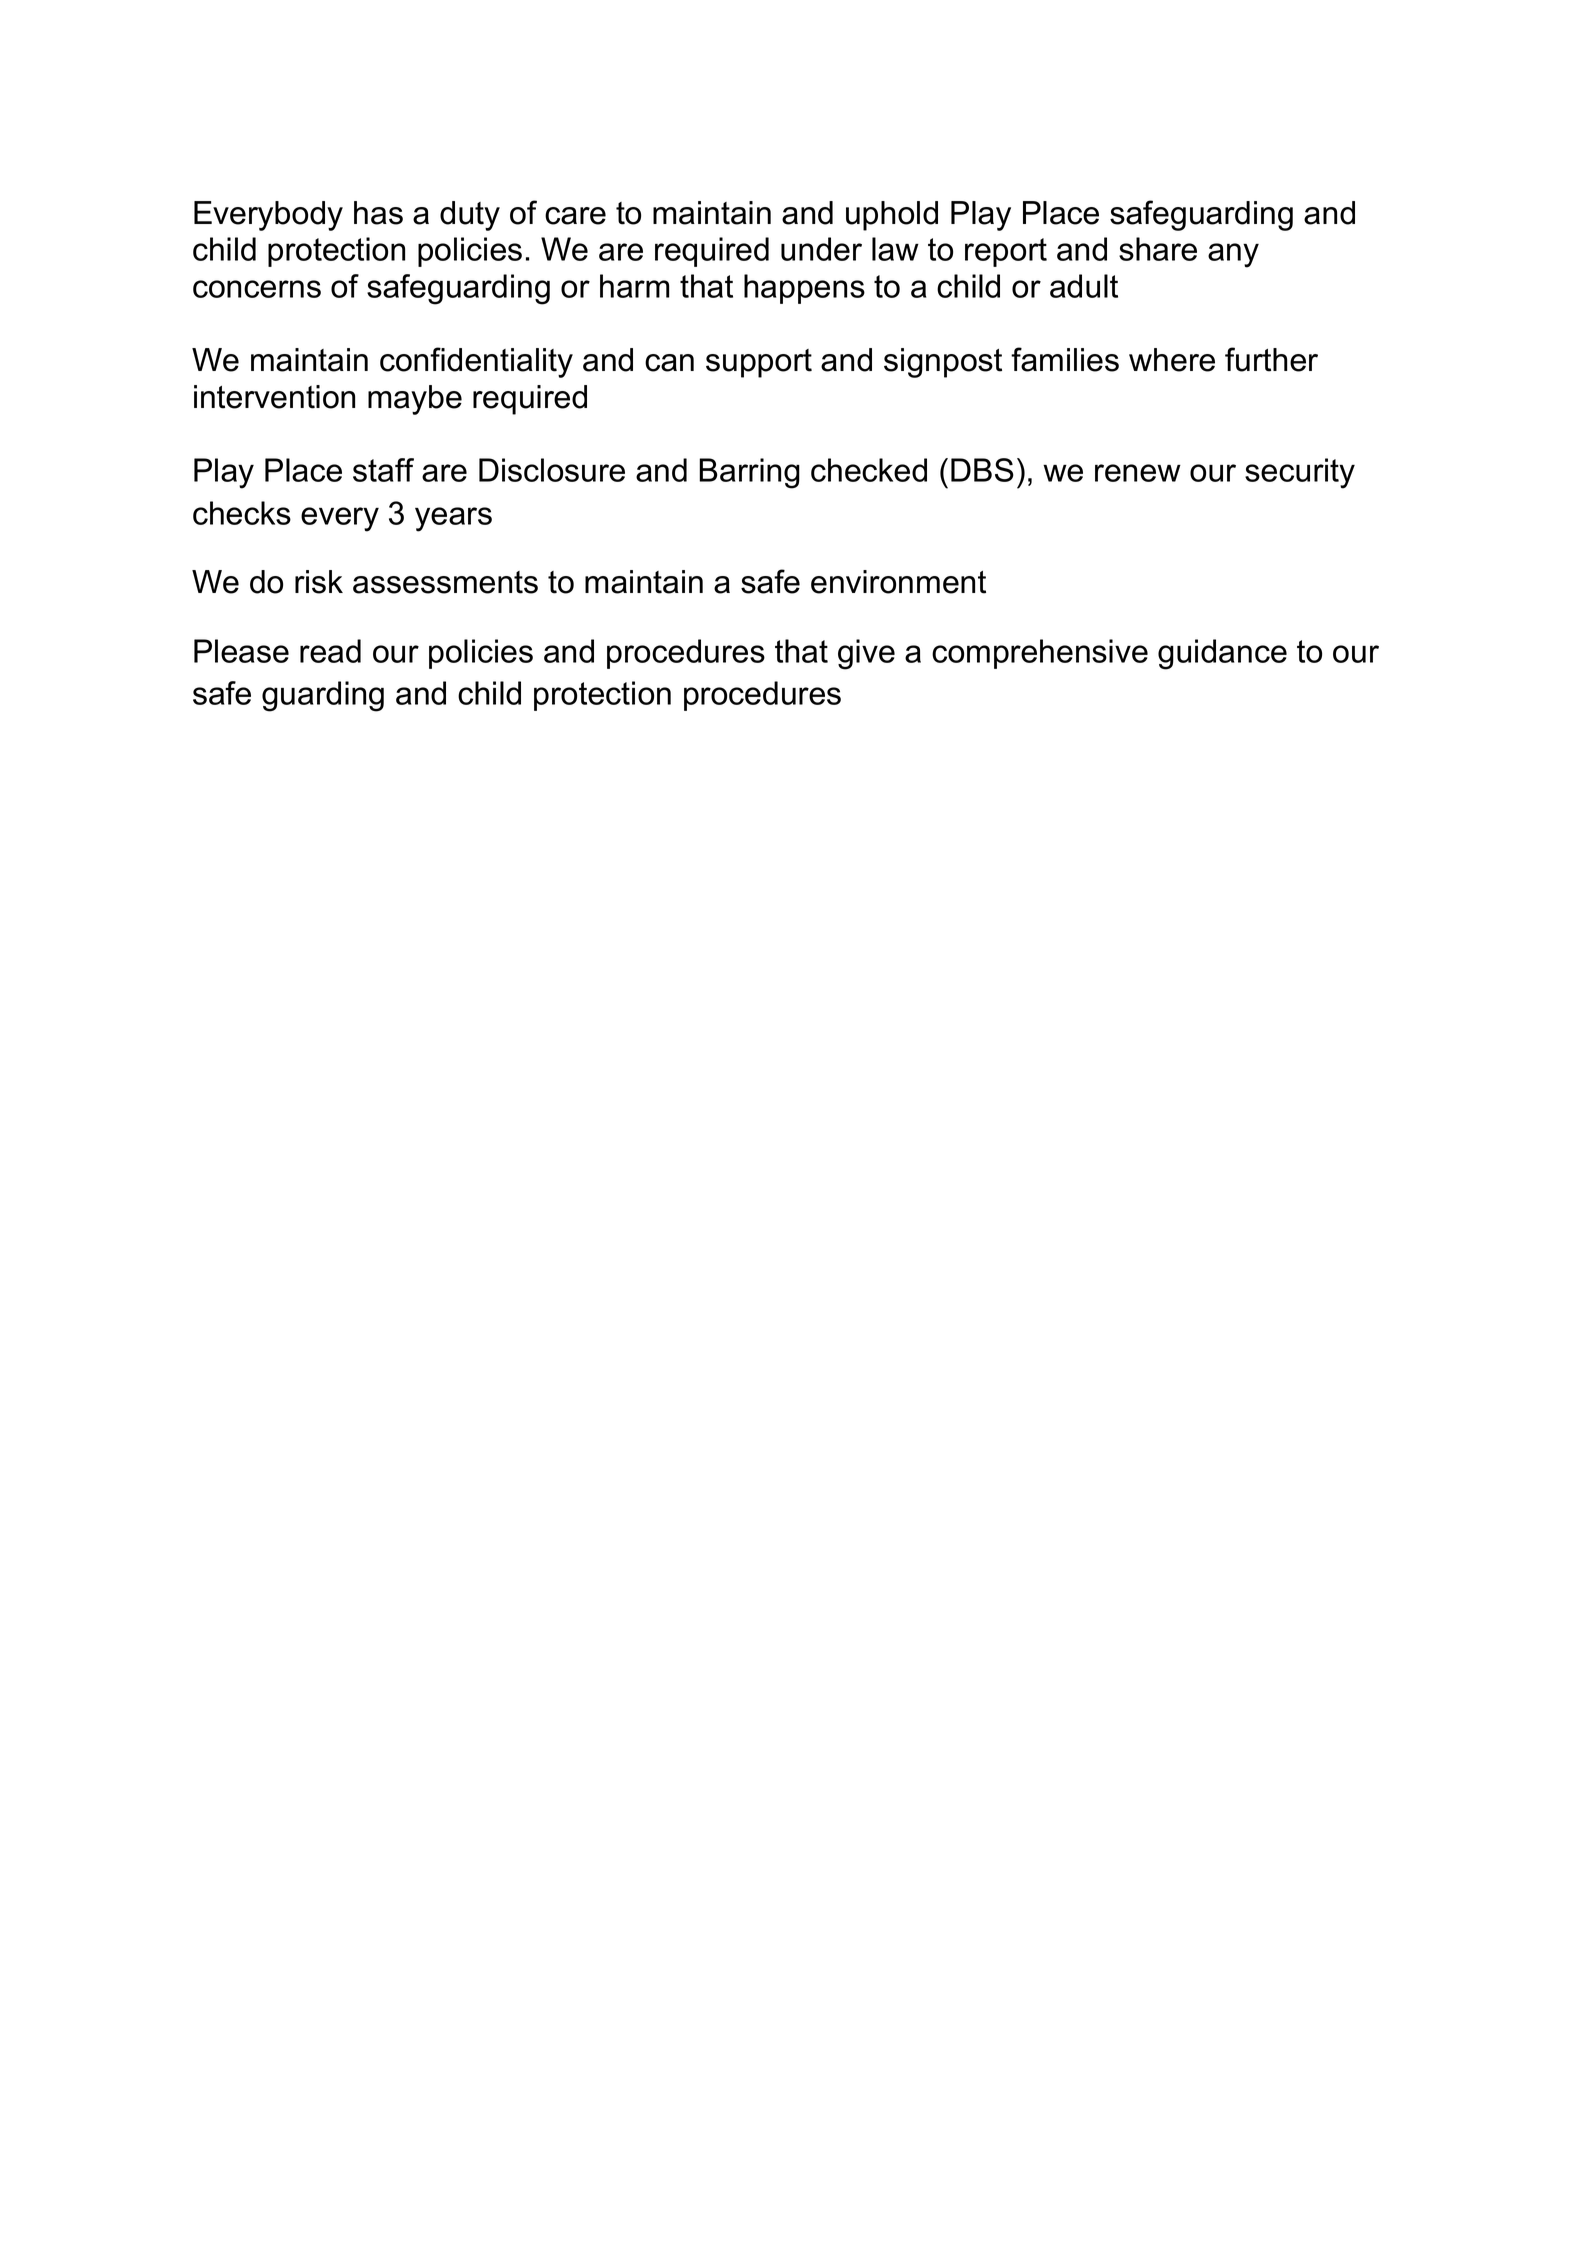 The image size is (1590, 2249). What do you see at coordinates (749, 473) in the screenshot?
I see `Barring` at bounding box center [749, 473].
